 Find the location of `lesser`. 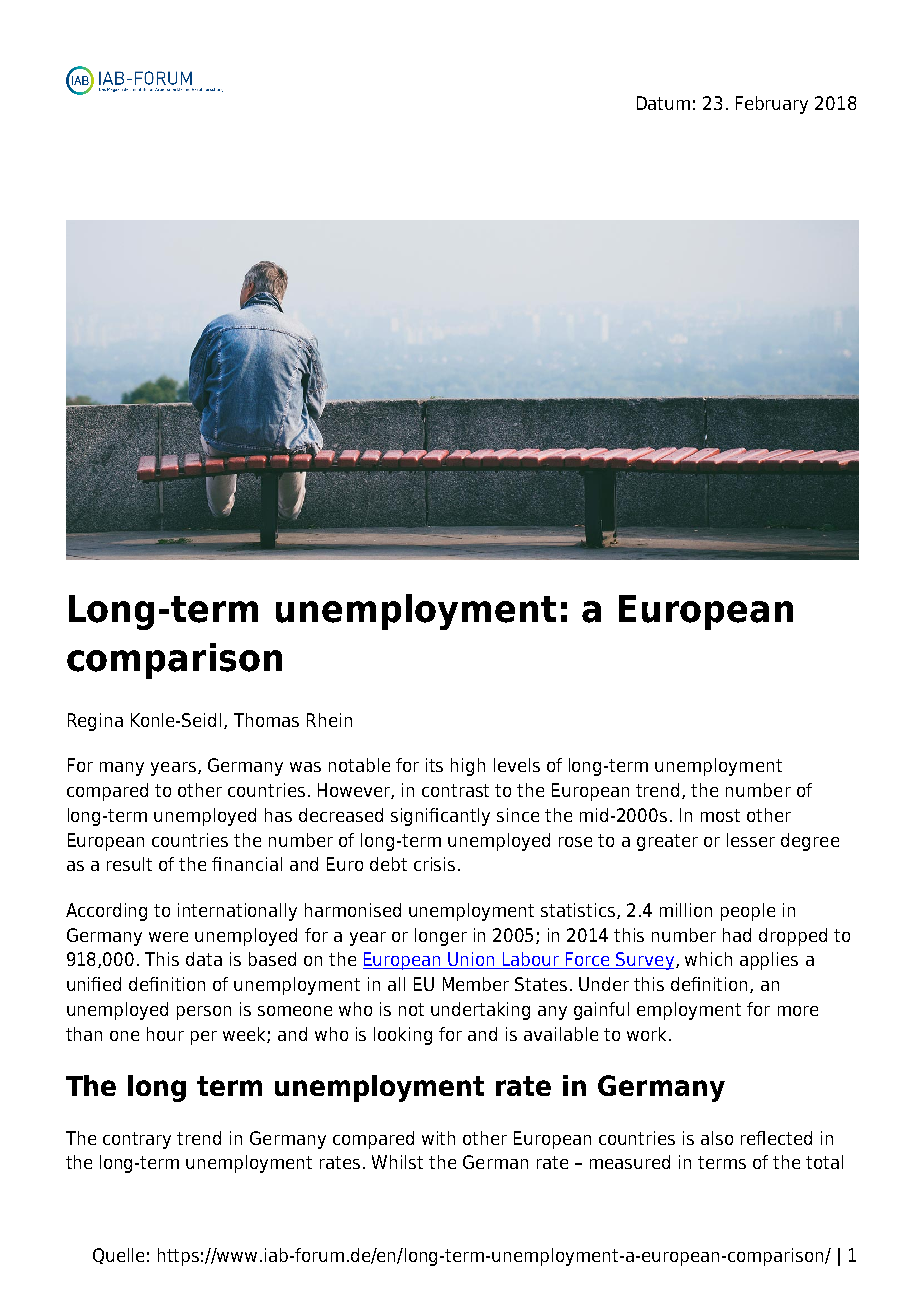

lesser is located at coordinates (751, 840).
